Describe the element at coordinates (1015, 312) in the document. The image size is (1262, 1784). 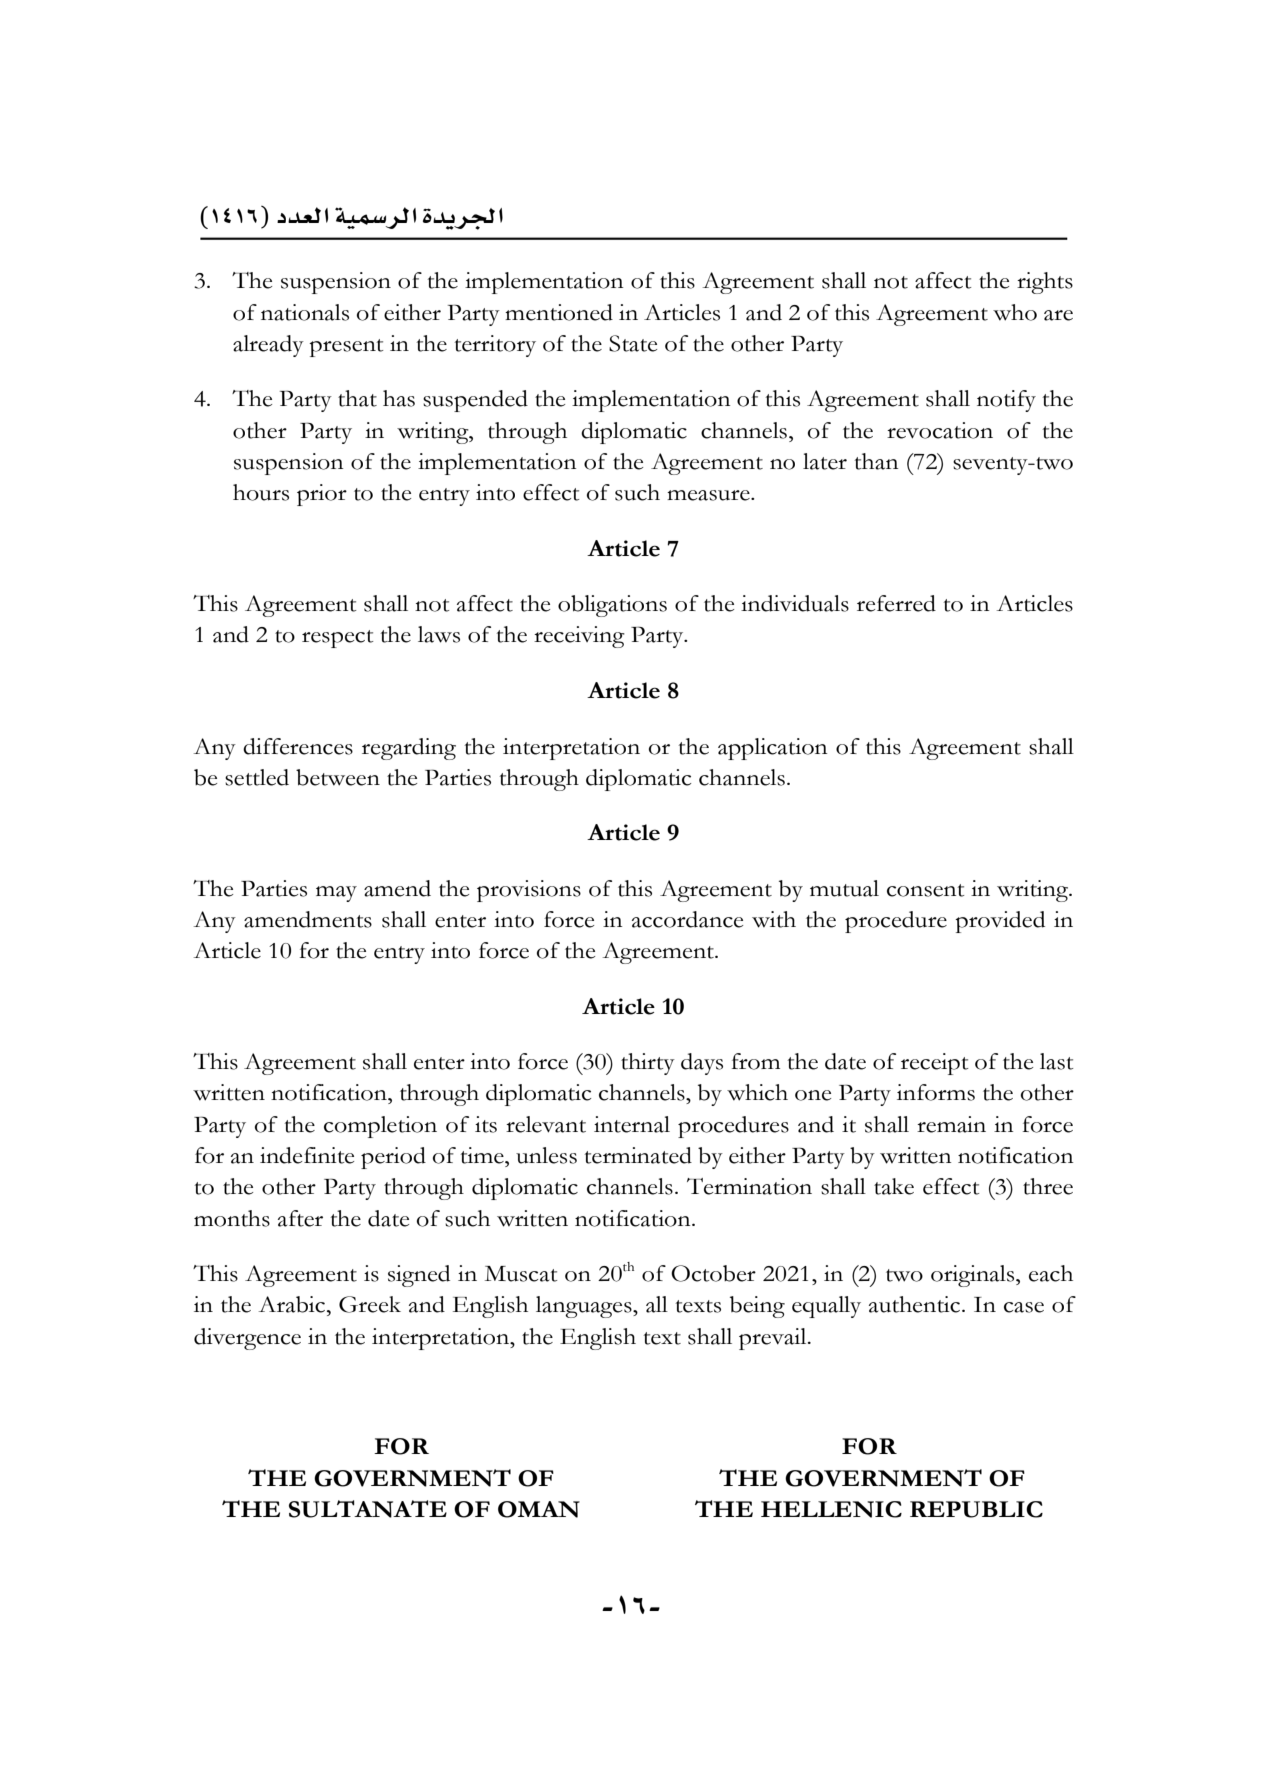
I see `who` at that location.
